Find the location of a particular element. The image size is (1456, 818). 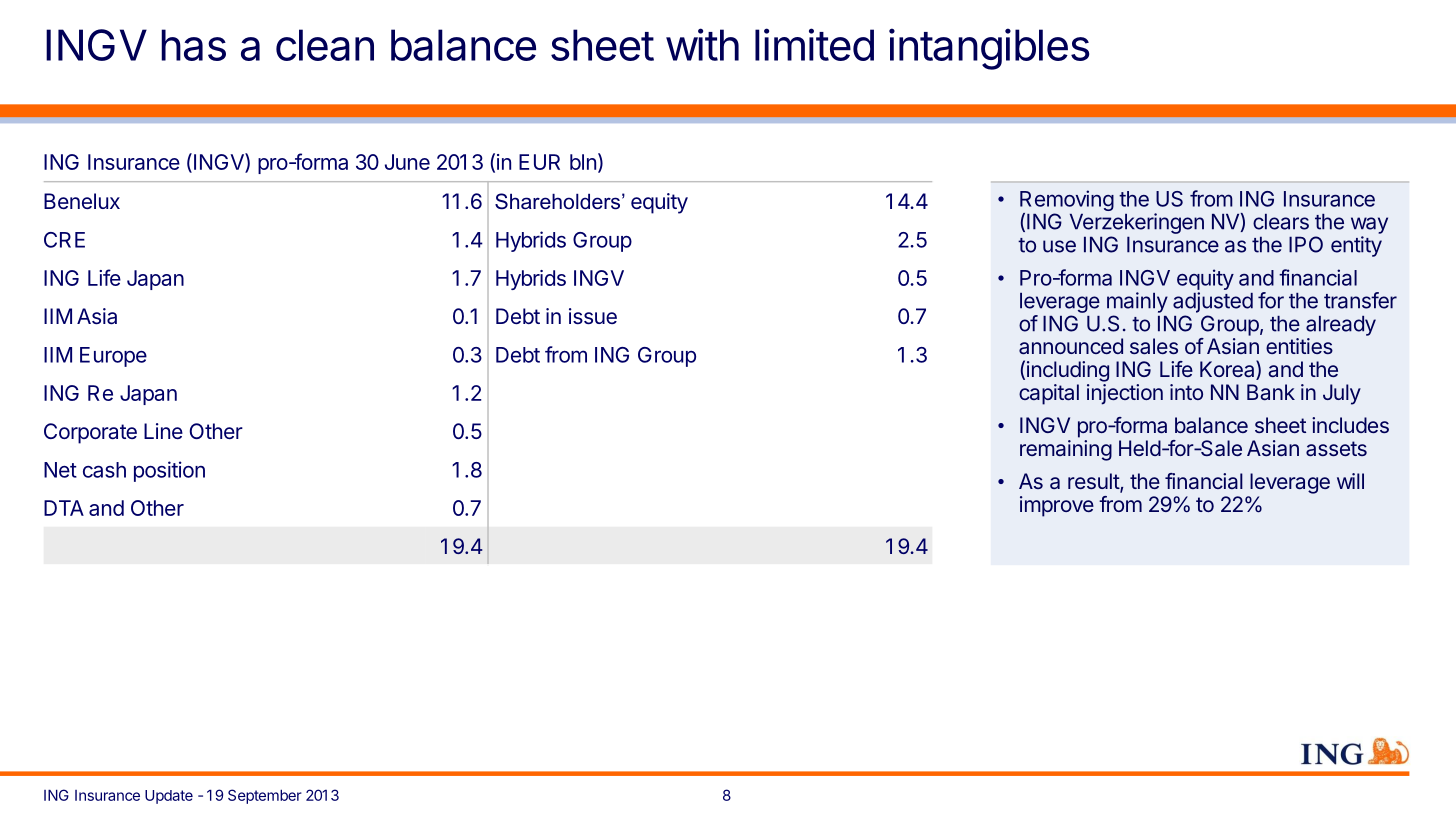

has is located at coordinates (193, 45).
